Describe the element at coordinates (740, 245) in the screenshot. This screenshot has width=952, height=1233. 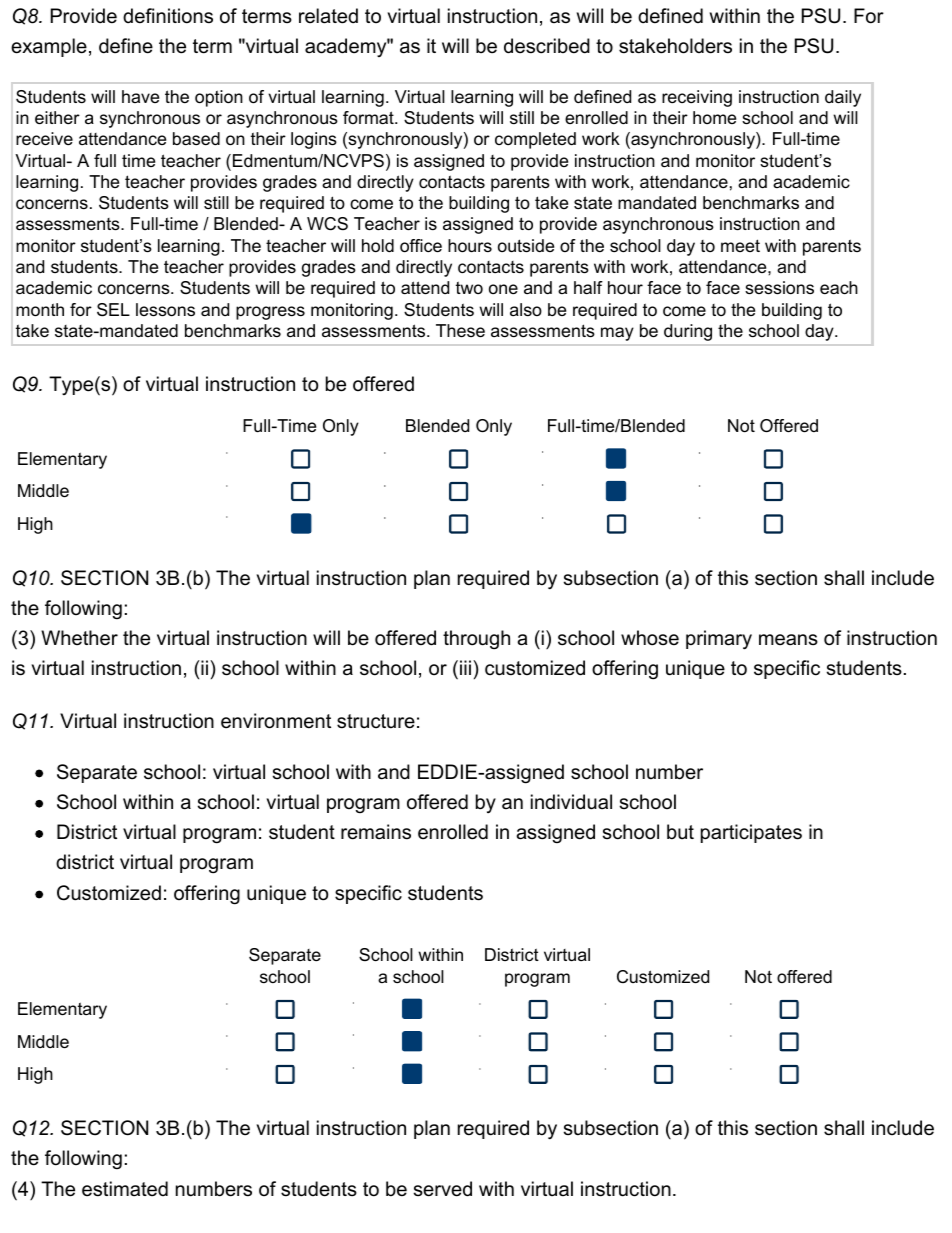
I see `meet` at that location.
